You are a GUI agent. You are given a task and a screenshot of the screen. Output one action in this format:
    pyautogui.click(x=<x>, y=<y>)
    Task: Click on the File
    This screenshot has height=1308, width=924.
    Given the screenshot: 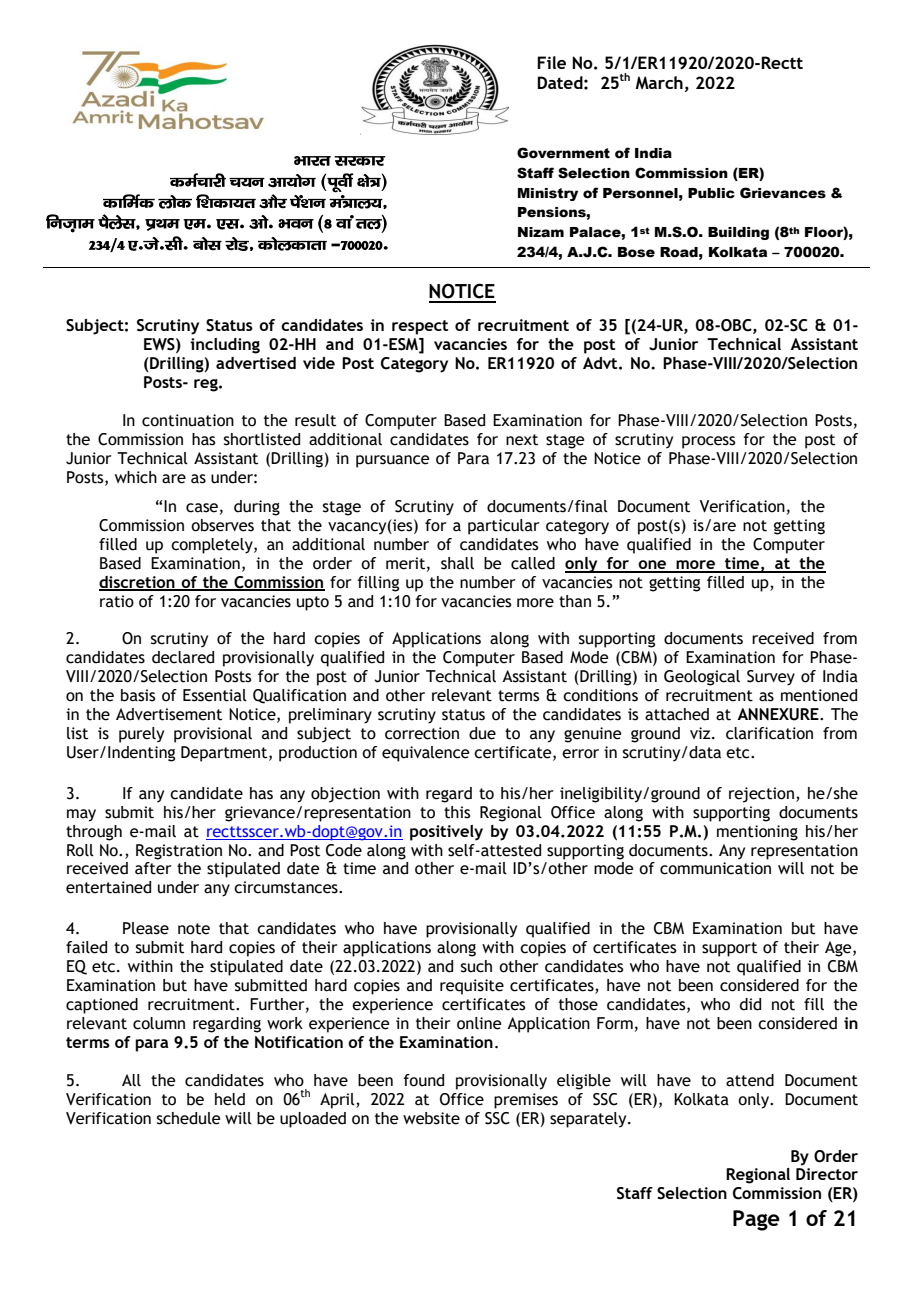 What is the action you would take?
    pyautogui.click(x=551, y=62)
